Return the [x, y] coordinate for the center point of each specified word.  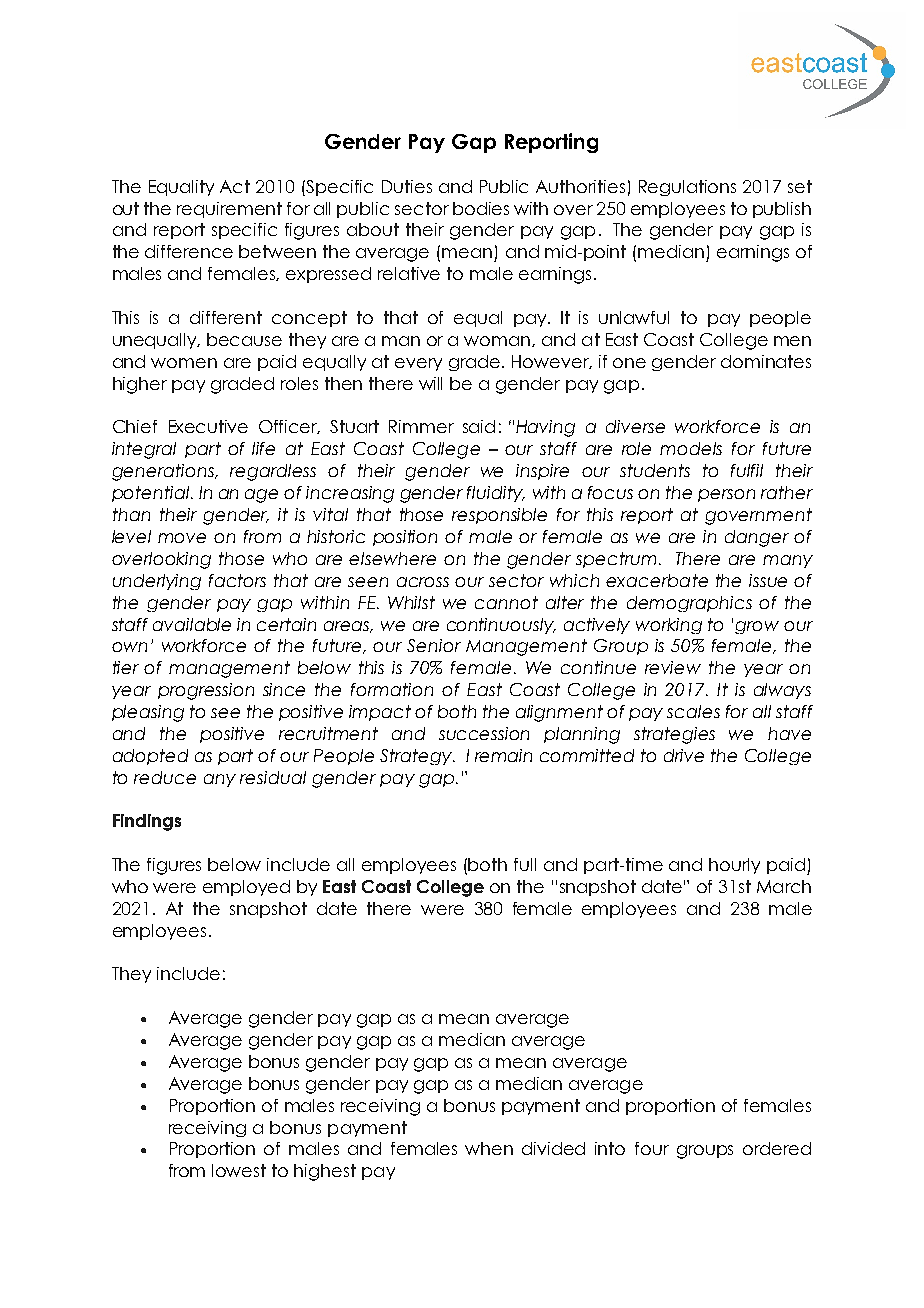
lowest [239, 1170]
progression [206, 691]
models [691, 448]
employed [246, 888]
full [525, 864]
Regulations [687, 188]
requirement [229, 210]
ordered [777, 1148]
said [479, 426]
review [673, 667]
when [489, 1148]
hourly [734, 866]
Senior [434, 645]
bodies [481, 208]
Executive [208, 426]
